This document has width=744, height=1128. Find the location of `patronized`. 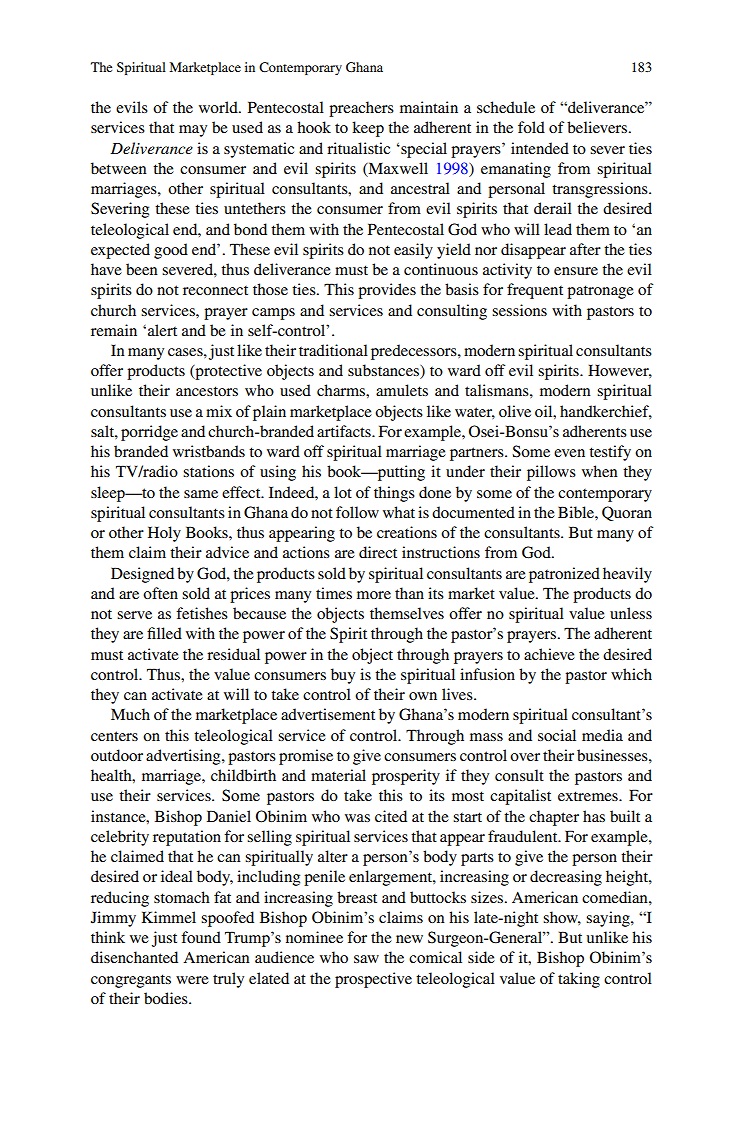

patronized is located at coordinates (564, 575).
